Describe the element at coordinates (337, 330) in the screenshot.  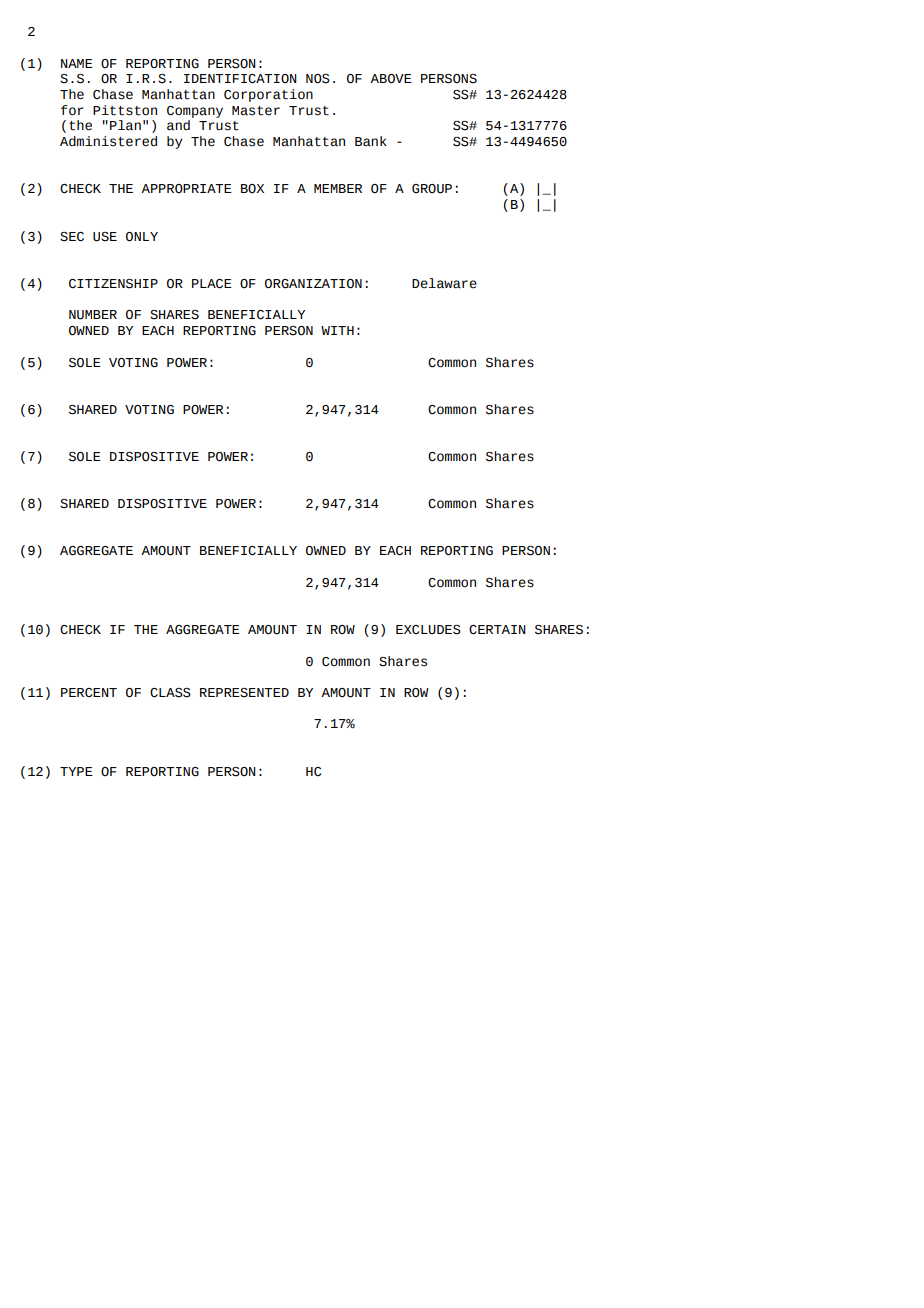
I see `WITH` at that location.
